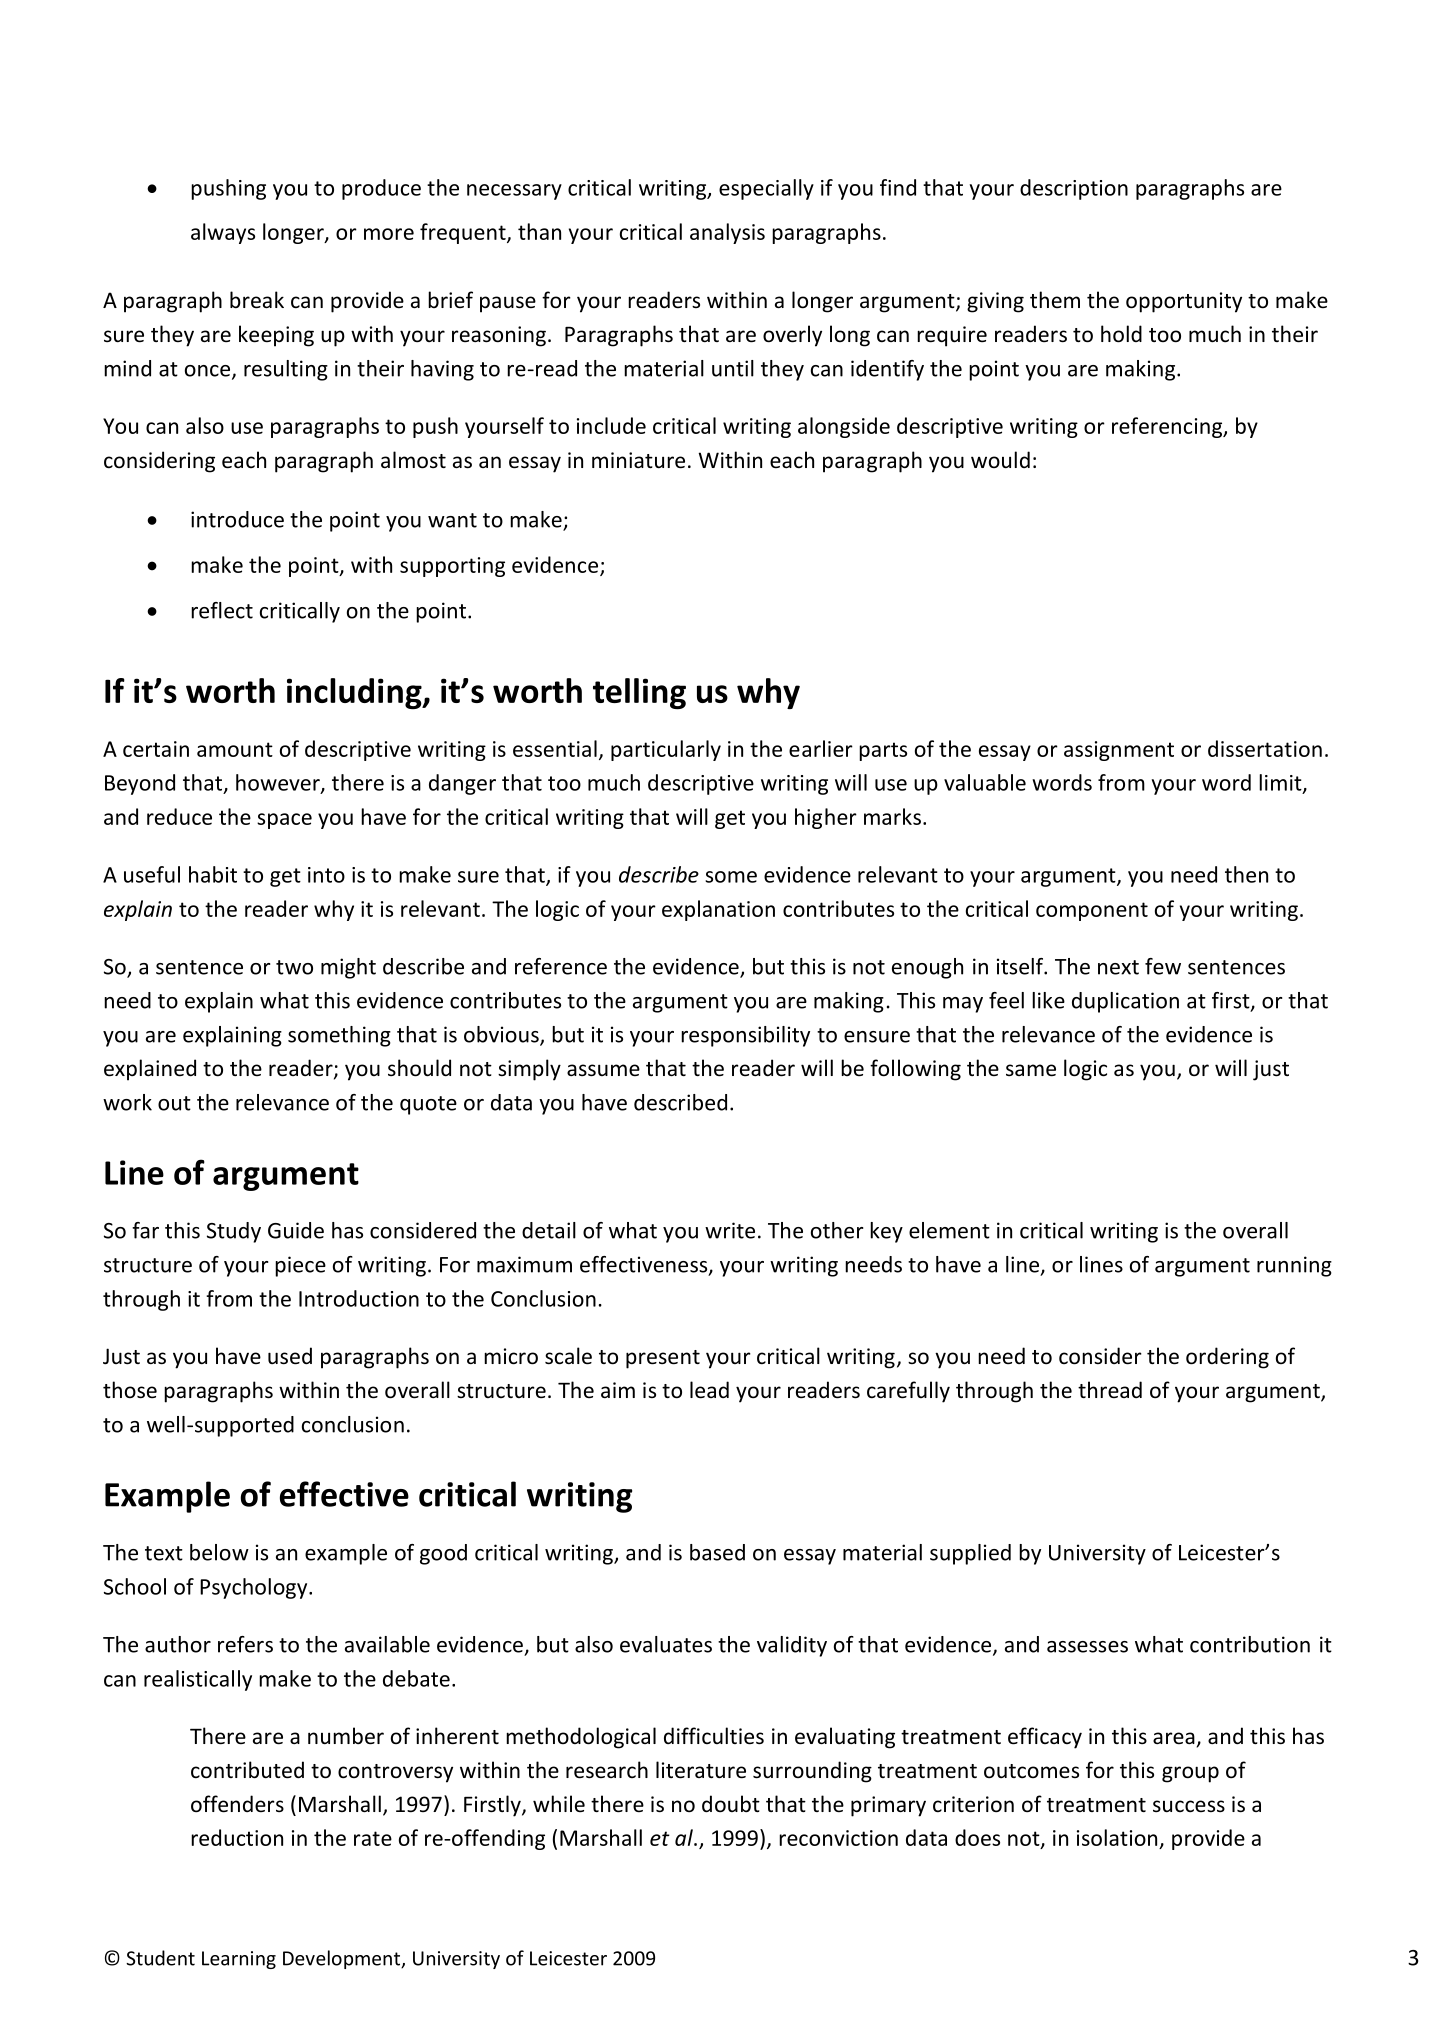 The height and width of the document is (2033, 1438). What do you see at coordinates (296, 1230) in the document?
I see `Guide` at bounding box center [296, 1230].
